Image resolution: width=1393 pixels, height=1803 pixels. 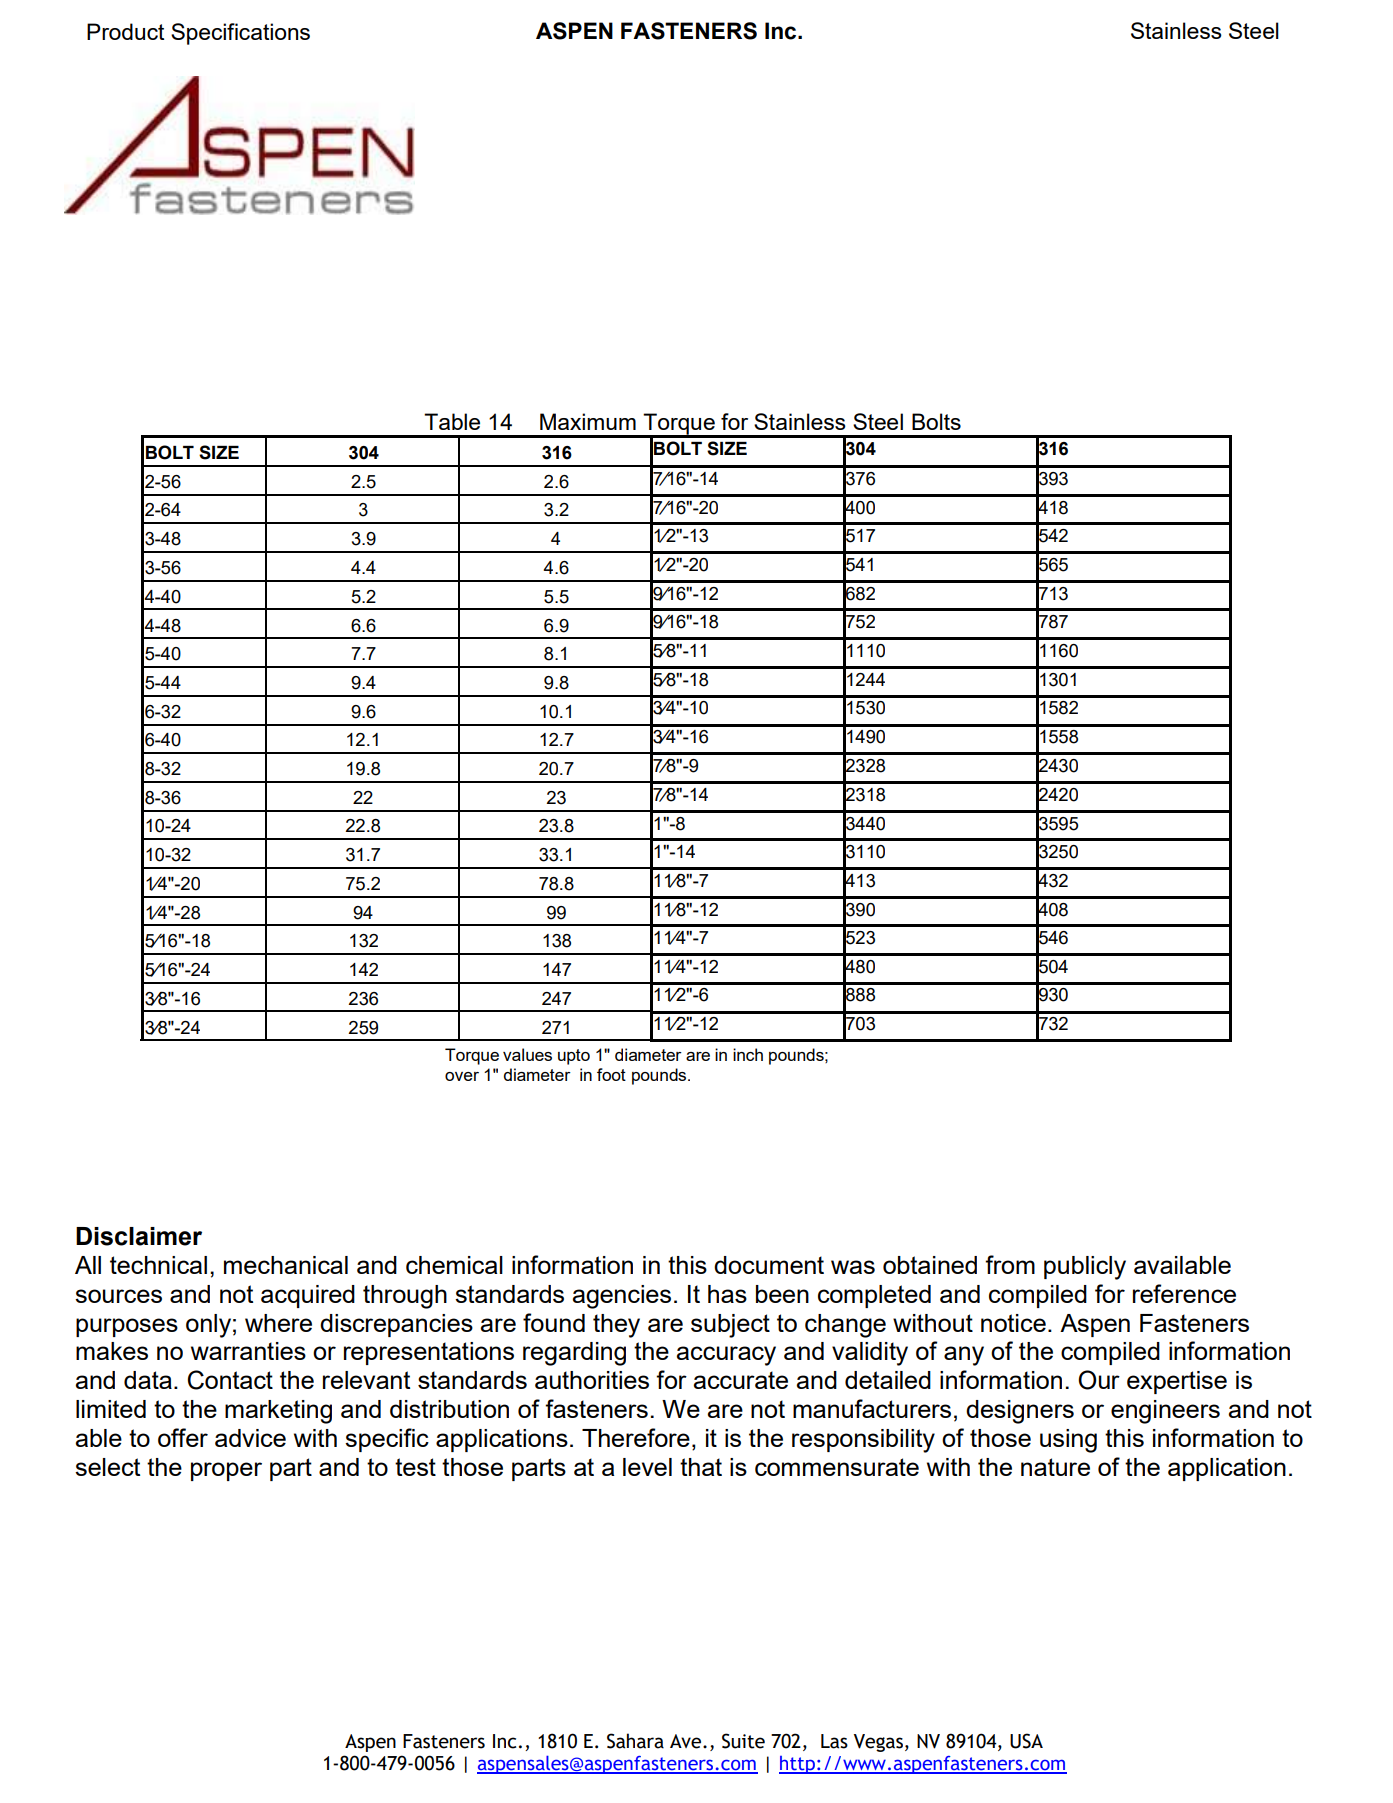 What do you see at coordinates (125, 31) in the document?
I see `Product` at bounding box center [125, 31].
